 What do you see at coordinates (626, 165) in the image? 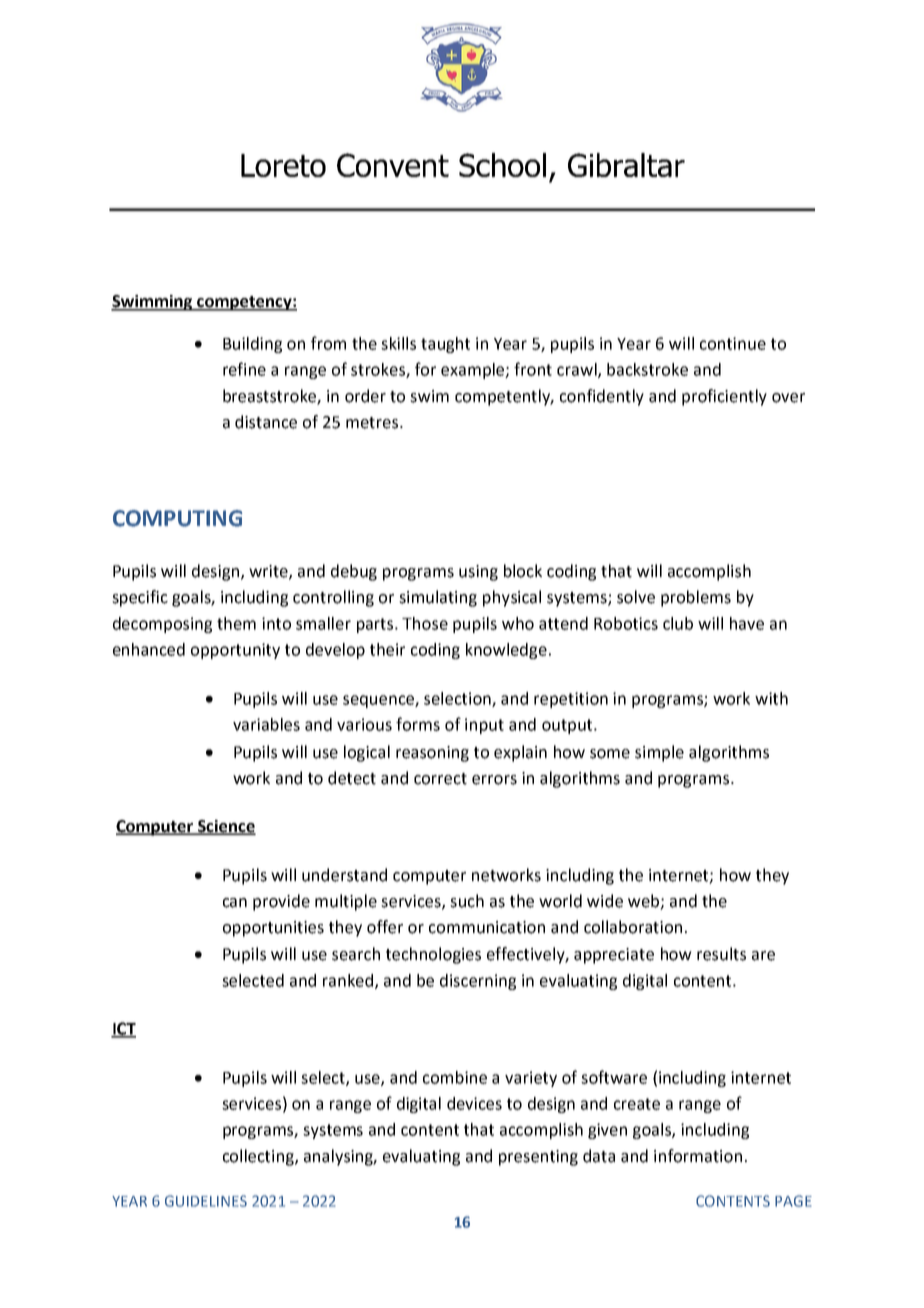
I see `Gibraltar` at bounding box center [626, 165].
